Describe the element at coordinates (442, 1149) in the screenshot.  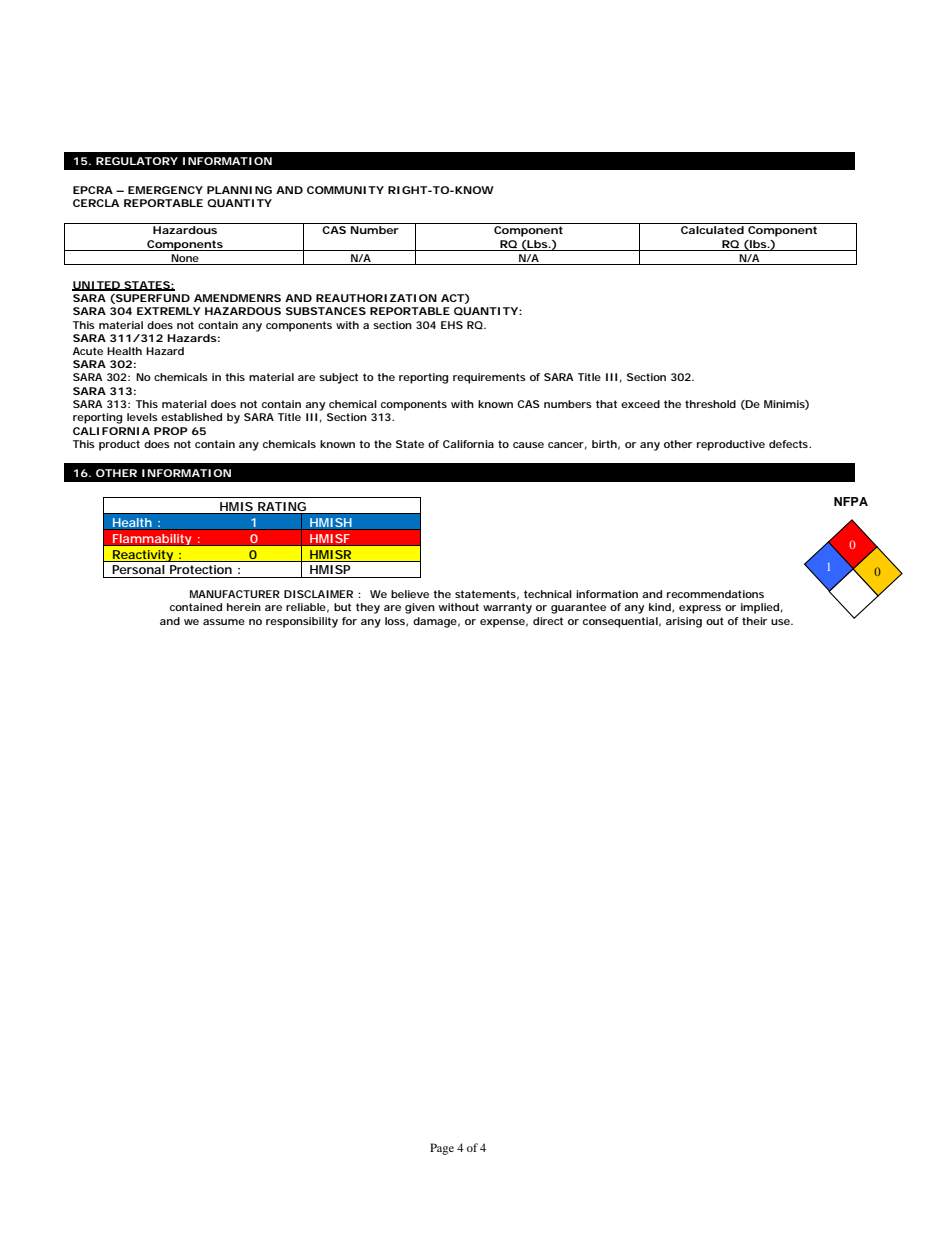
I see `Page` at that location.
